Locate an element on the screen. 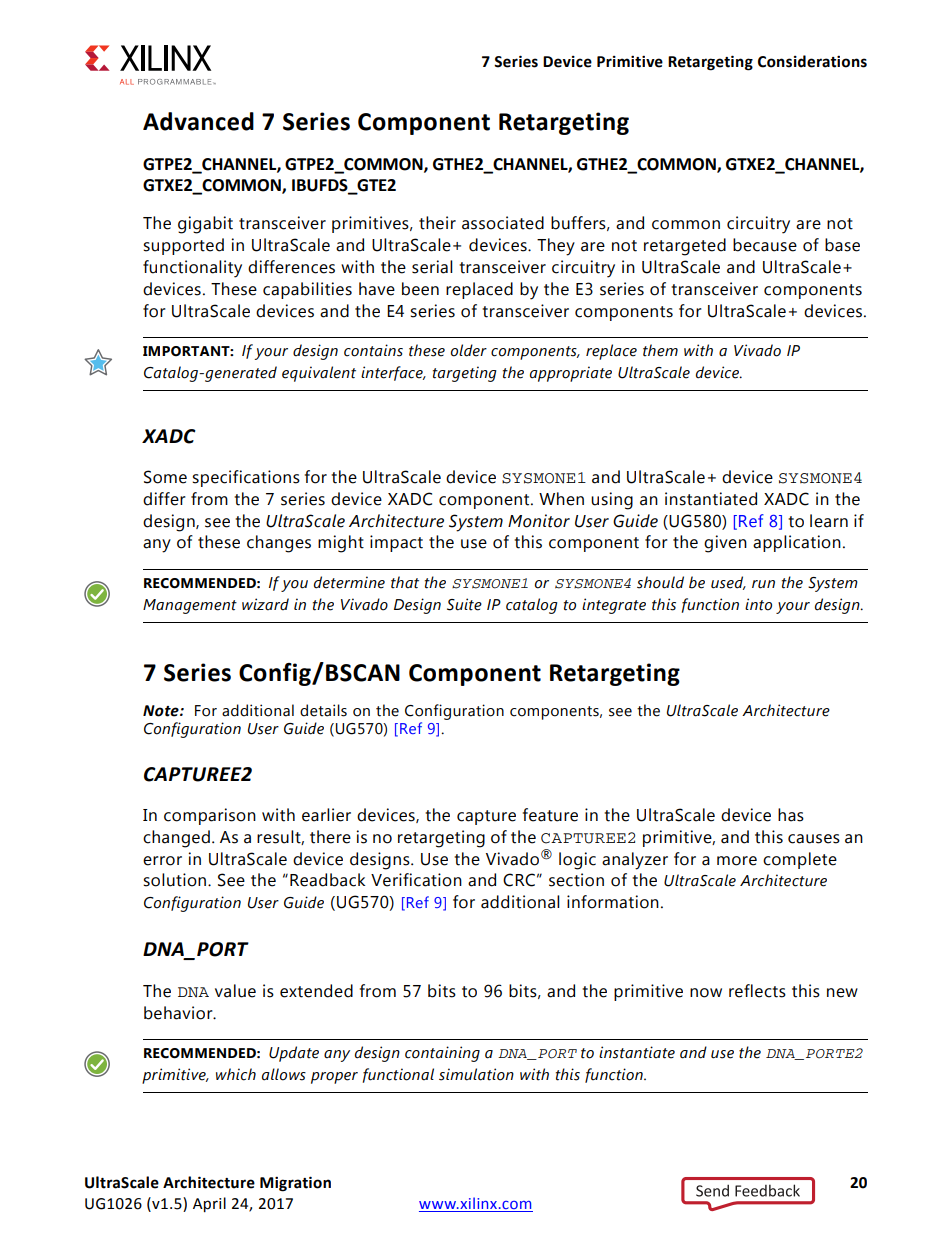 This screenshot has width=952, height=1233. associated is located at coordinates (503, 223).
